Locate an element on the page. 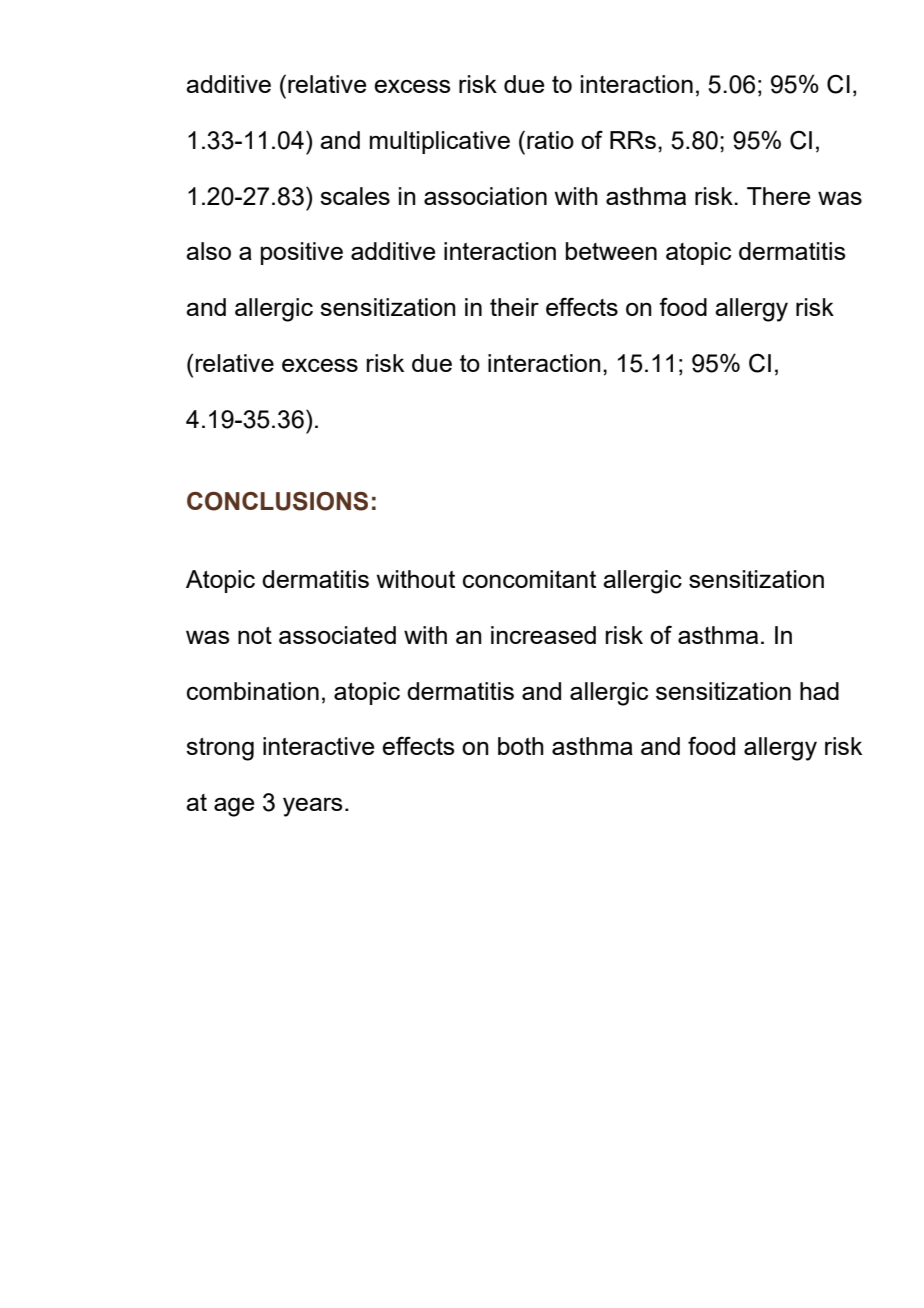 The image size is (924, 1308). CONCLUSIONS is located at coordinates (277, 501).
